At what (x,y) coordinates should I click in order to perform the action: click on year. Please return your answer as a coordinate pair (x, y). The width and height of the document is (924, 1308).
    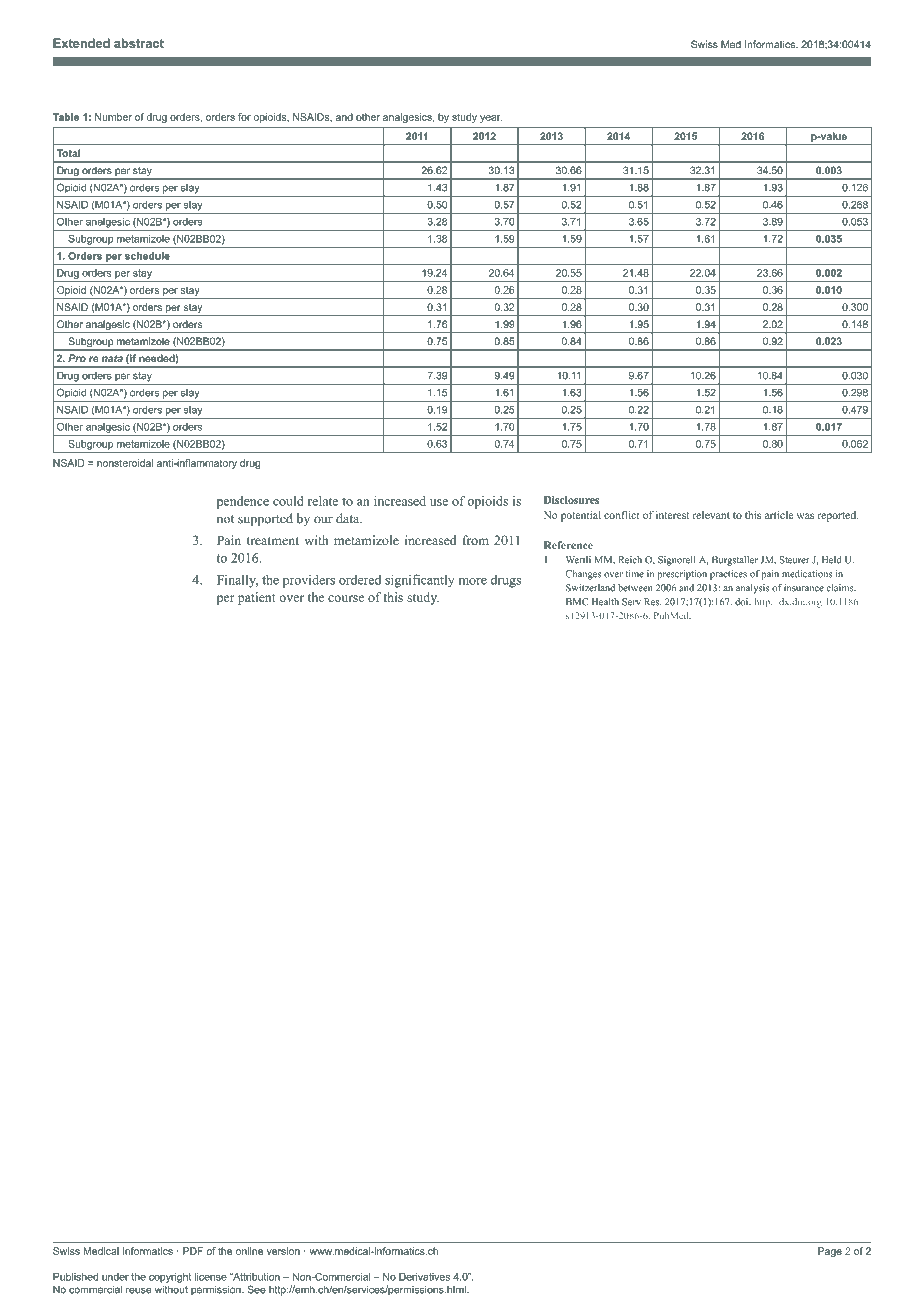
    Looking at the image, I should click on (491, 119).
